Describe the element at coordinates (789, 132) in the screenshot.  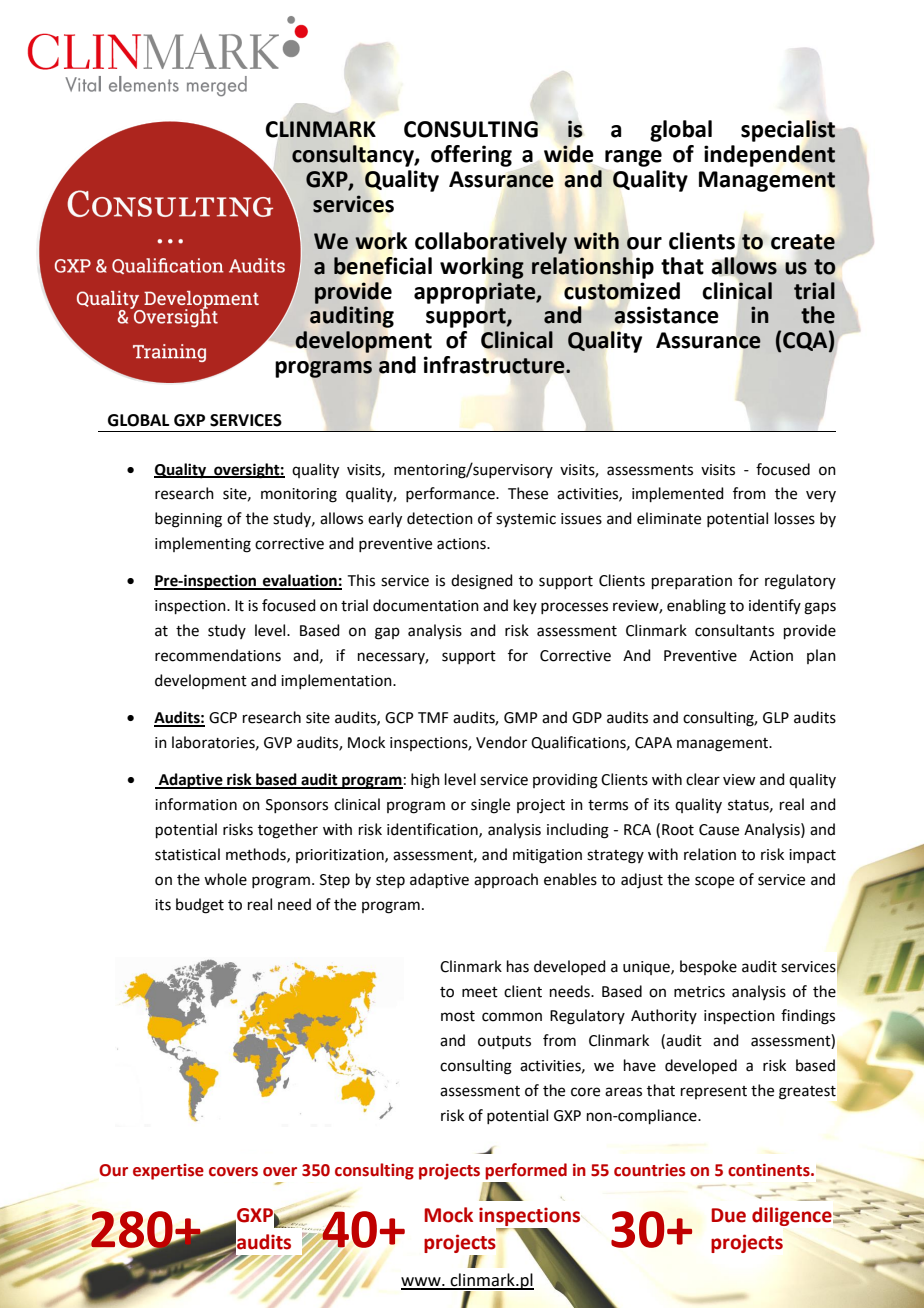
I see `specialist` at that location.
